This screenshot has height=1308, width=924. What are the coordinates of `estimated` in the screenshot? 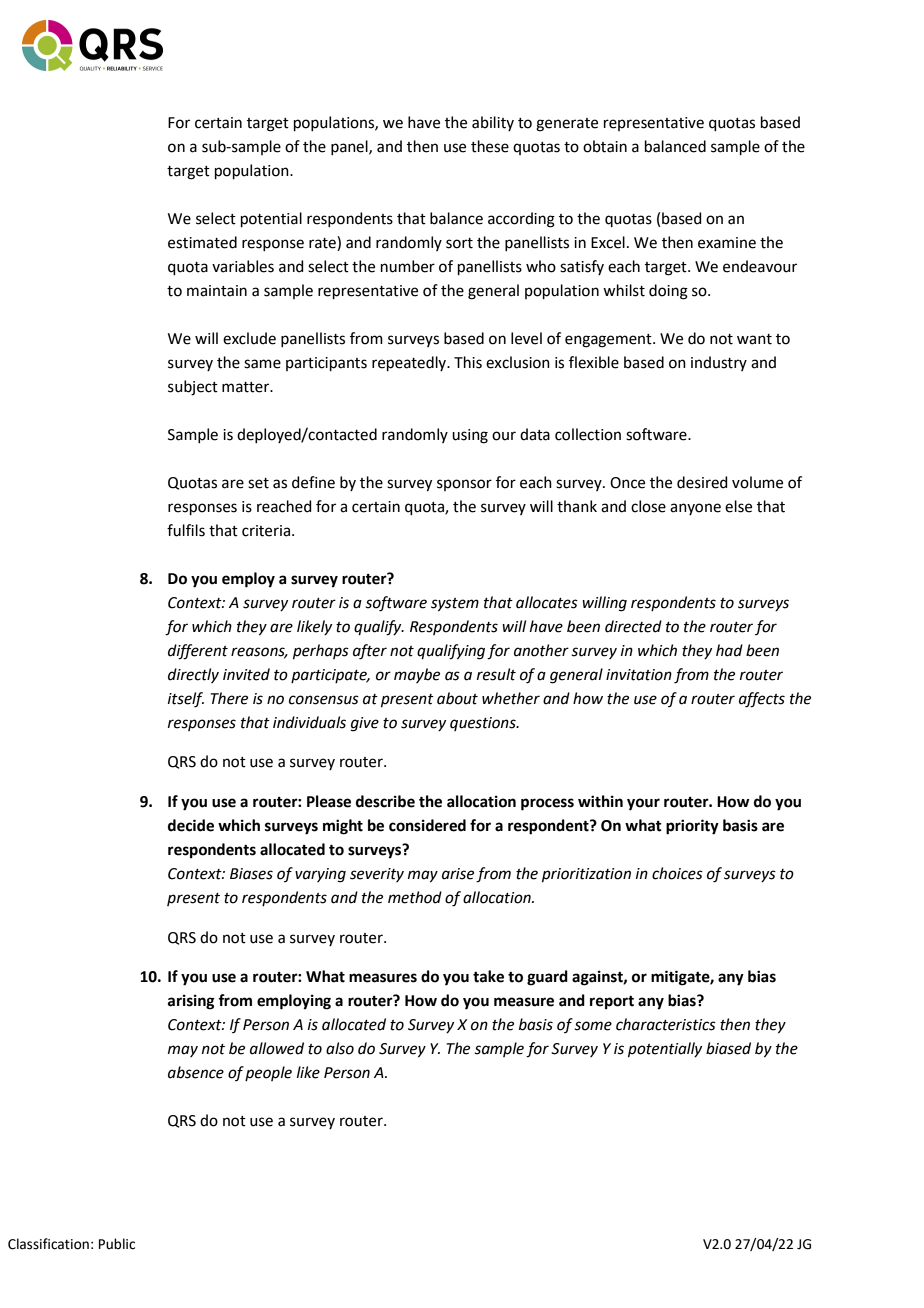 It's located at (202, 242).
